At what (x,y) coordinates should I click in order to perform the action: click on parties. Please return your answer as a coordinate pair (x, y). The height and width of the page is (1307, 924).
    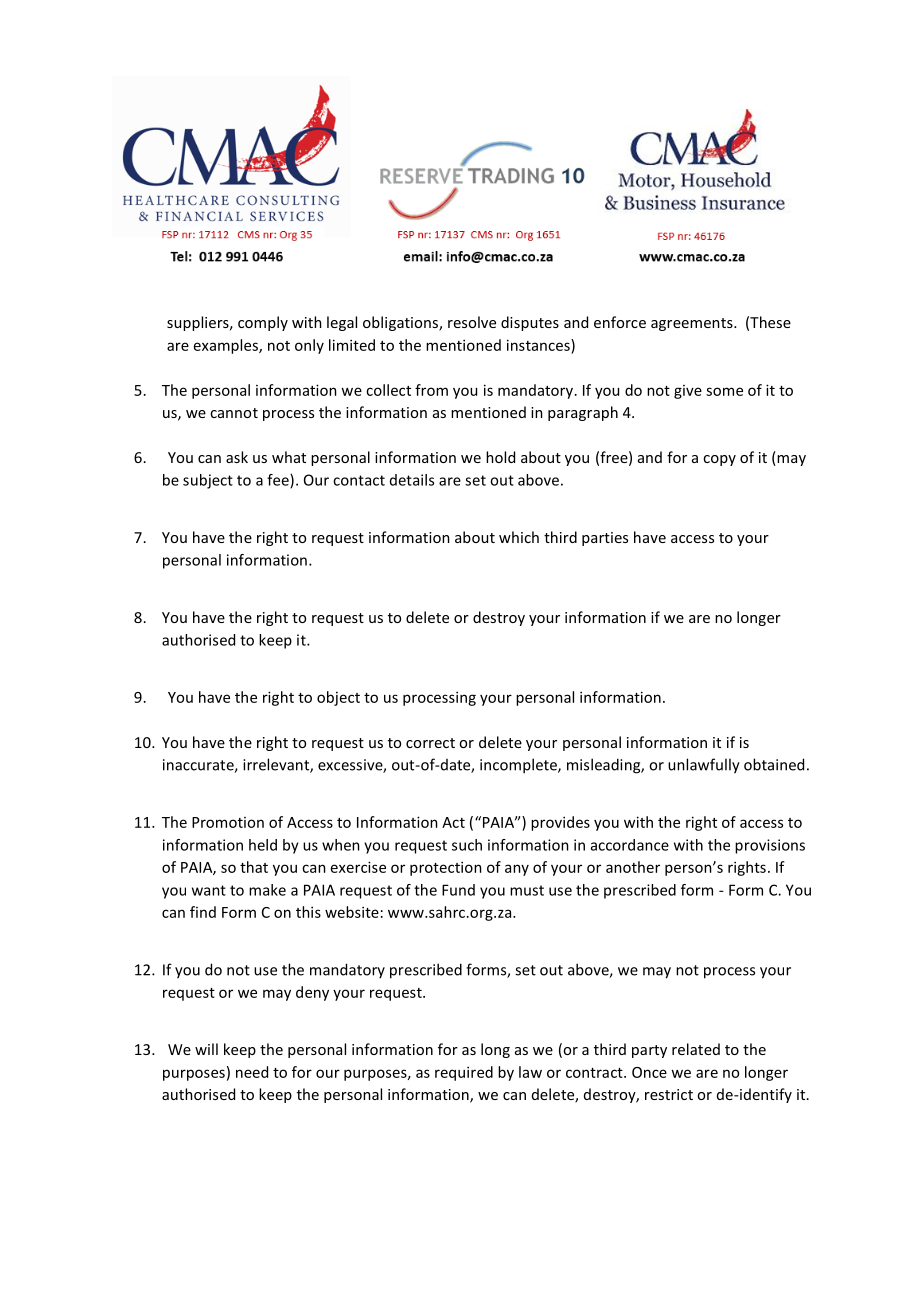
    Looking at the image, I should click on (605, 539).
